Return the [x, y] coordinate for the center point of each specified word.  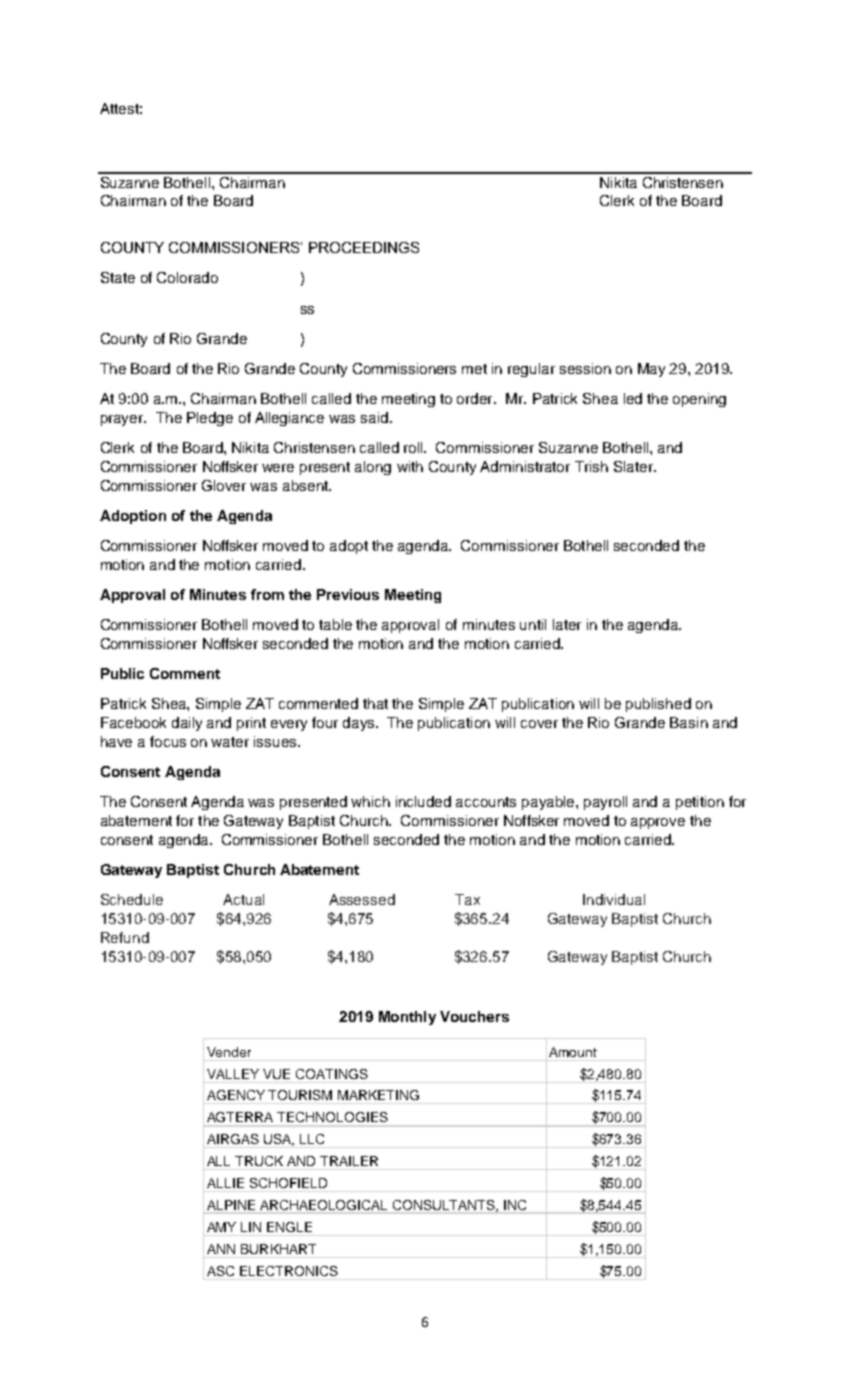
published [658, 705]
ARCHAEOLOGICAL [324, 1206]
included [423, 801]
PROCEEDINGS [364, 247]
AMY [221, 1227]
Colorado [187, 277]
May [651, 370]
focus [168, 741]
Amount [573, 1052]
